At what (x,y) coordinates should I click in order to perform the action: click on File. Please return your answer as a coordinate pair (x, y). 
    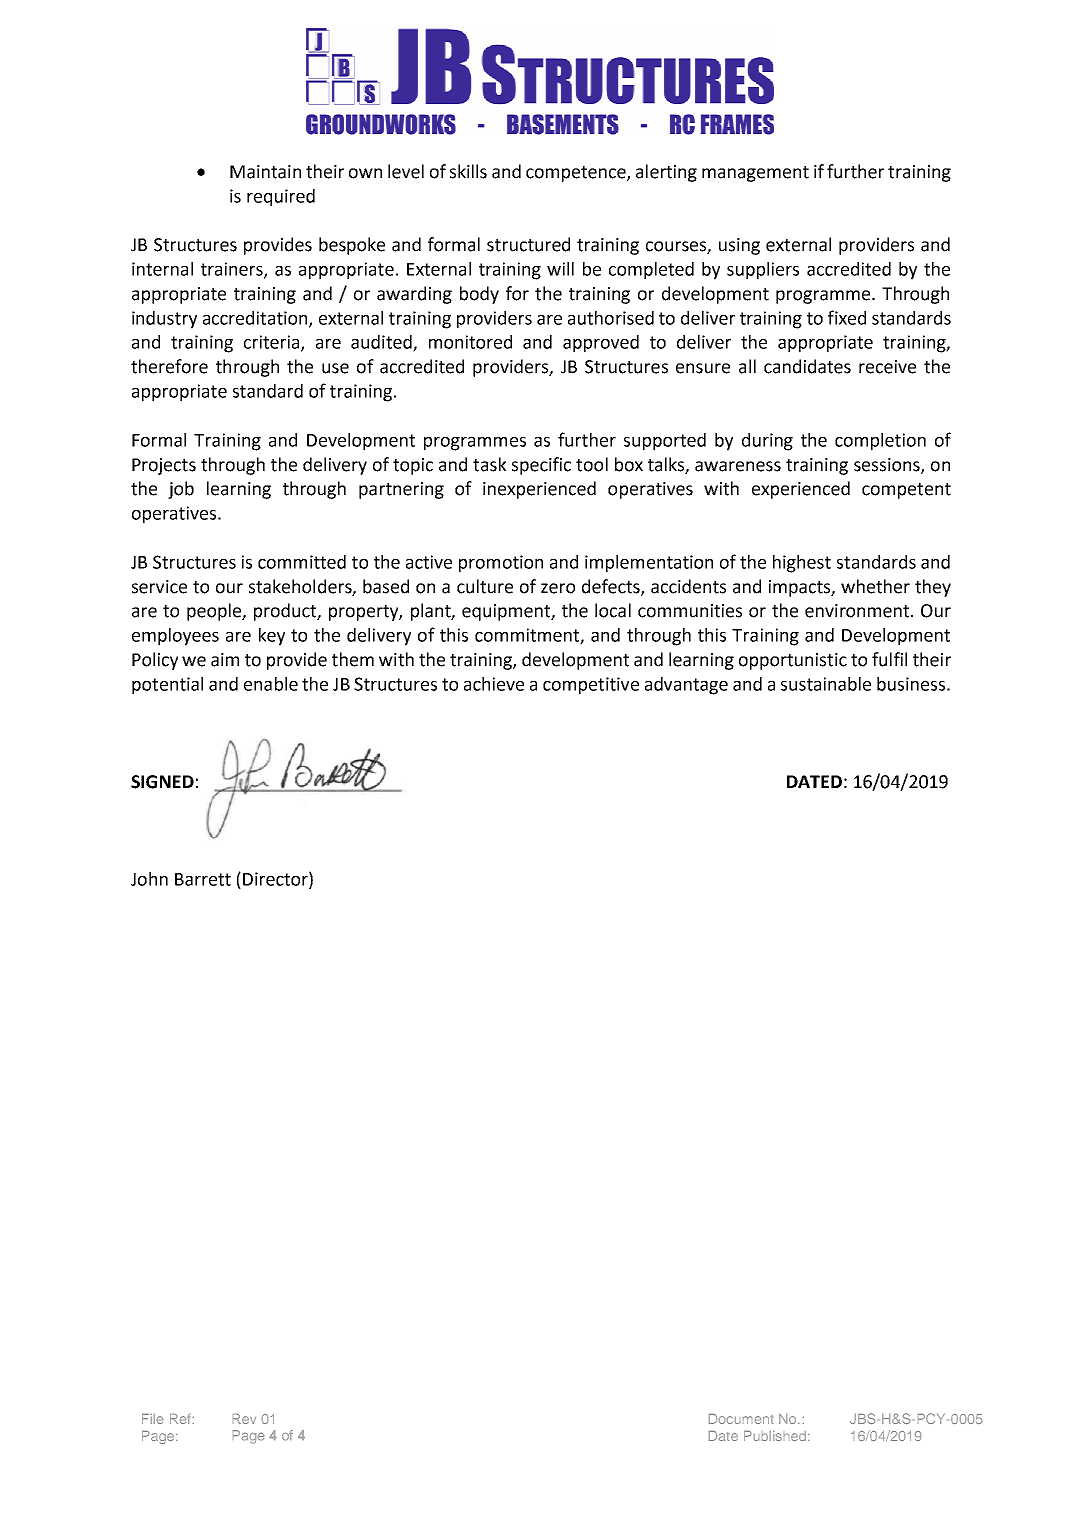
    Looking at the image, I should click on (152, 1419).
